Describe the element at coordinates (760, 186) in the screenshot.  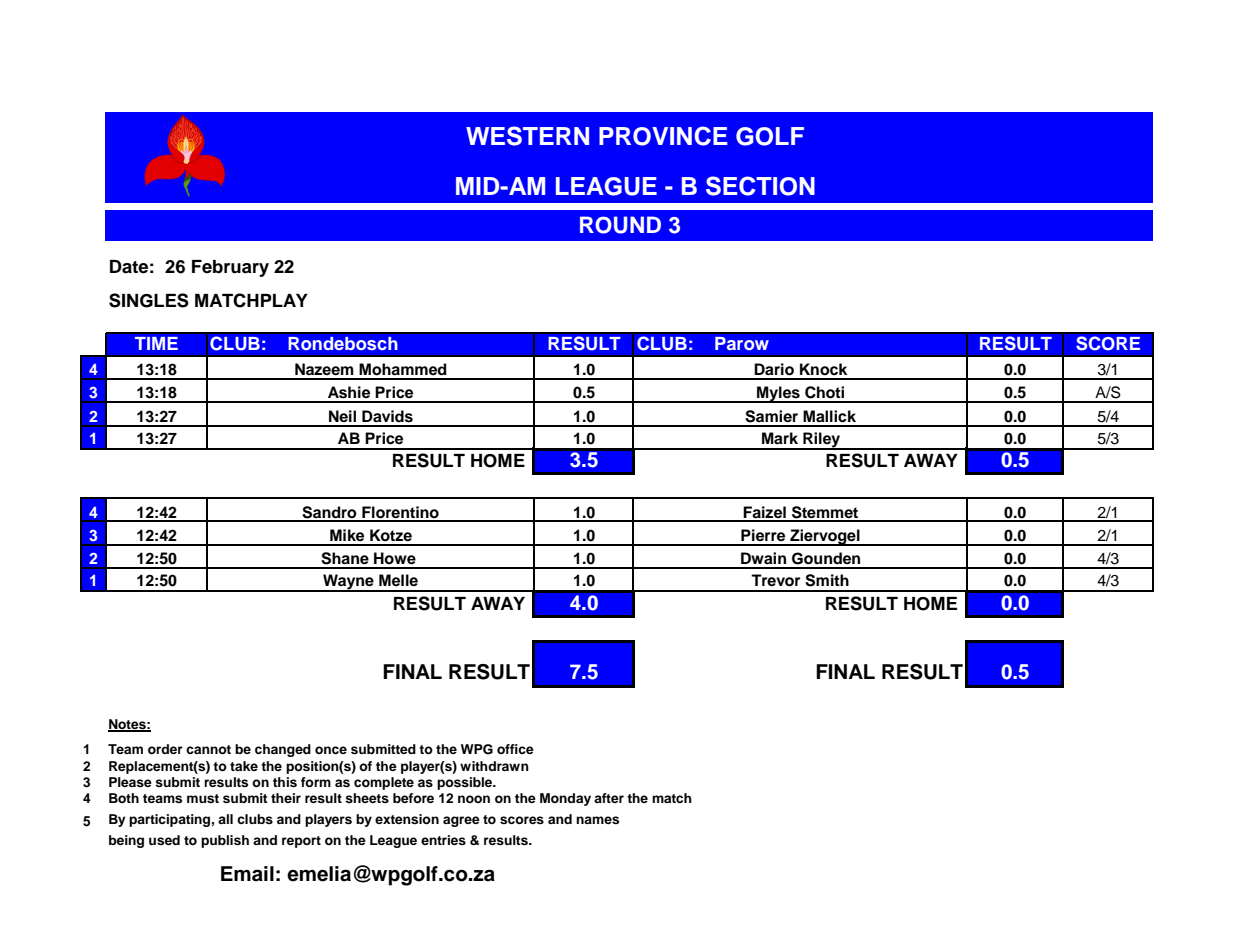
I see `SECTION` at that location.
